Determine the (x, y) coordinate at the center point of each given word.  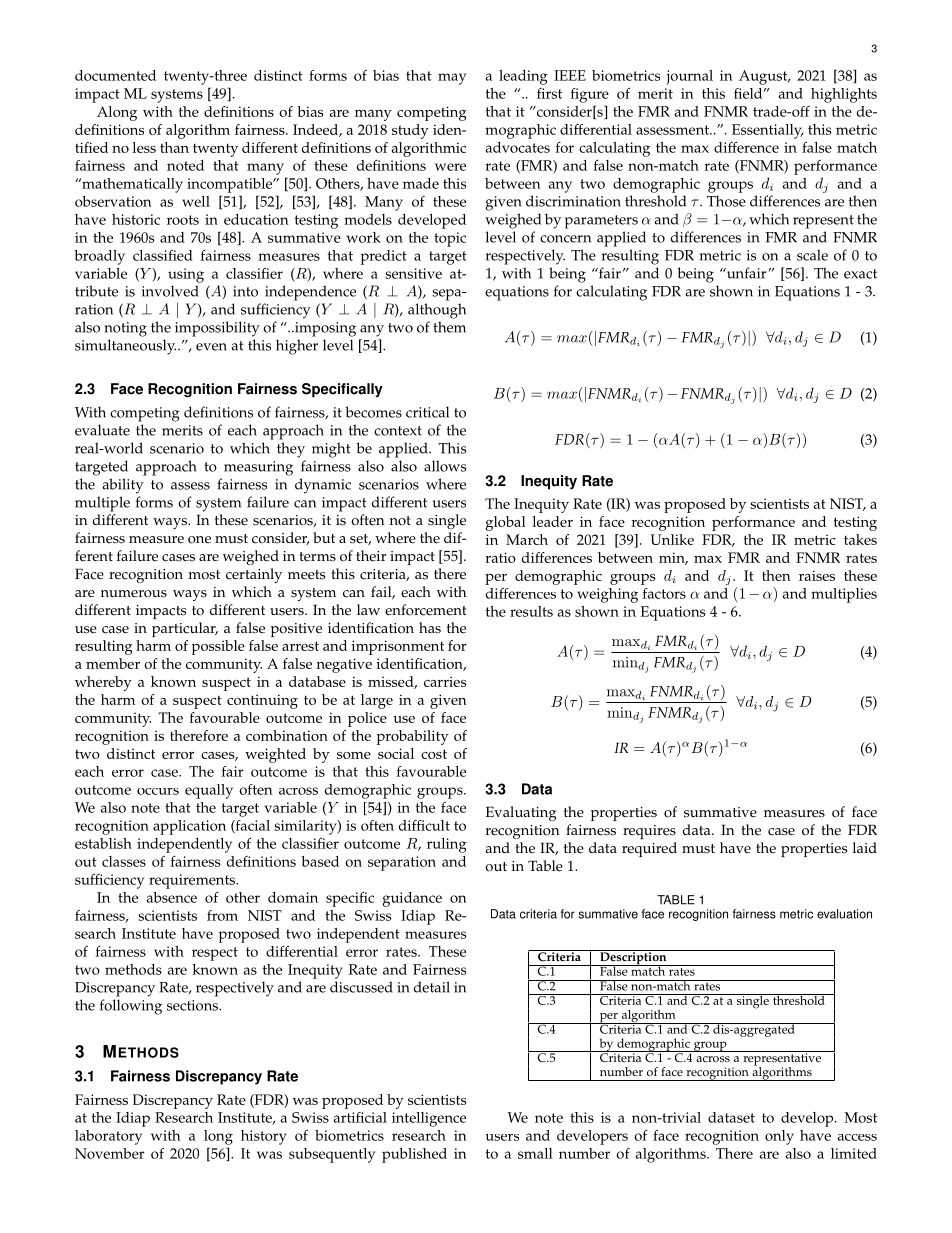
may (452, 79)
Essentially (767, 131)
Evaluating (521, 813)
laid (865, 847)
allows (445, 466)
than (174, 147)
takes (860, 539)
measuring (258, 468)
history (264, 1137)
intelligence (429, 1119)
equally (209, 791)
